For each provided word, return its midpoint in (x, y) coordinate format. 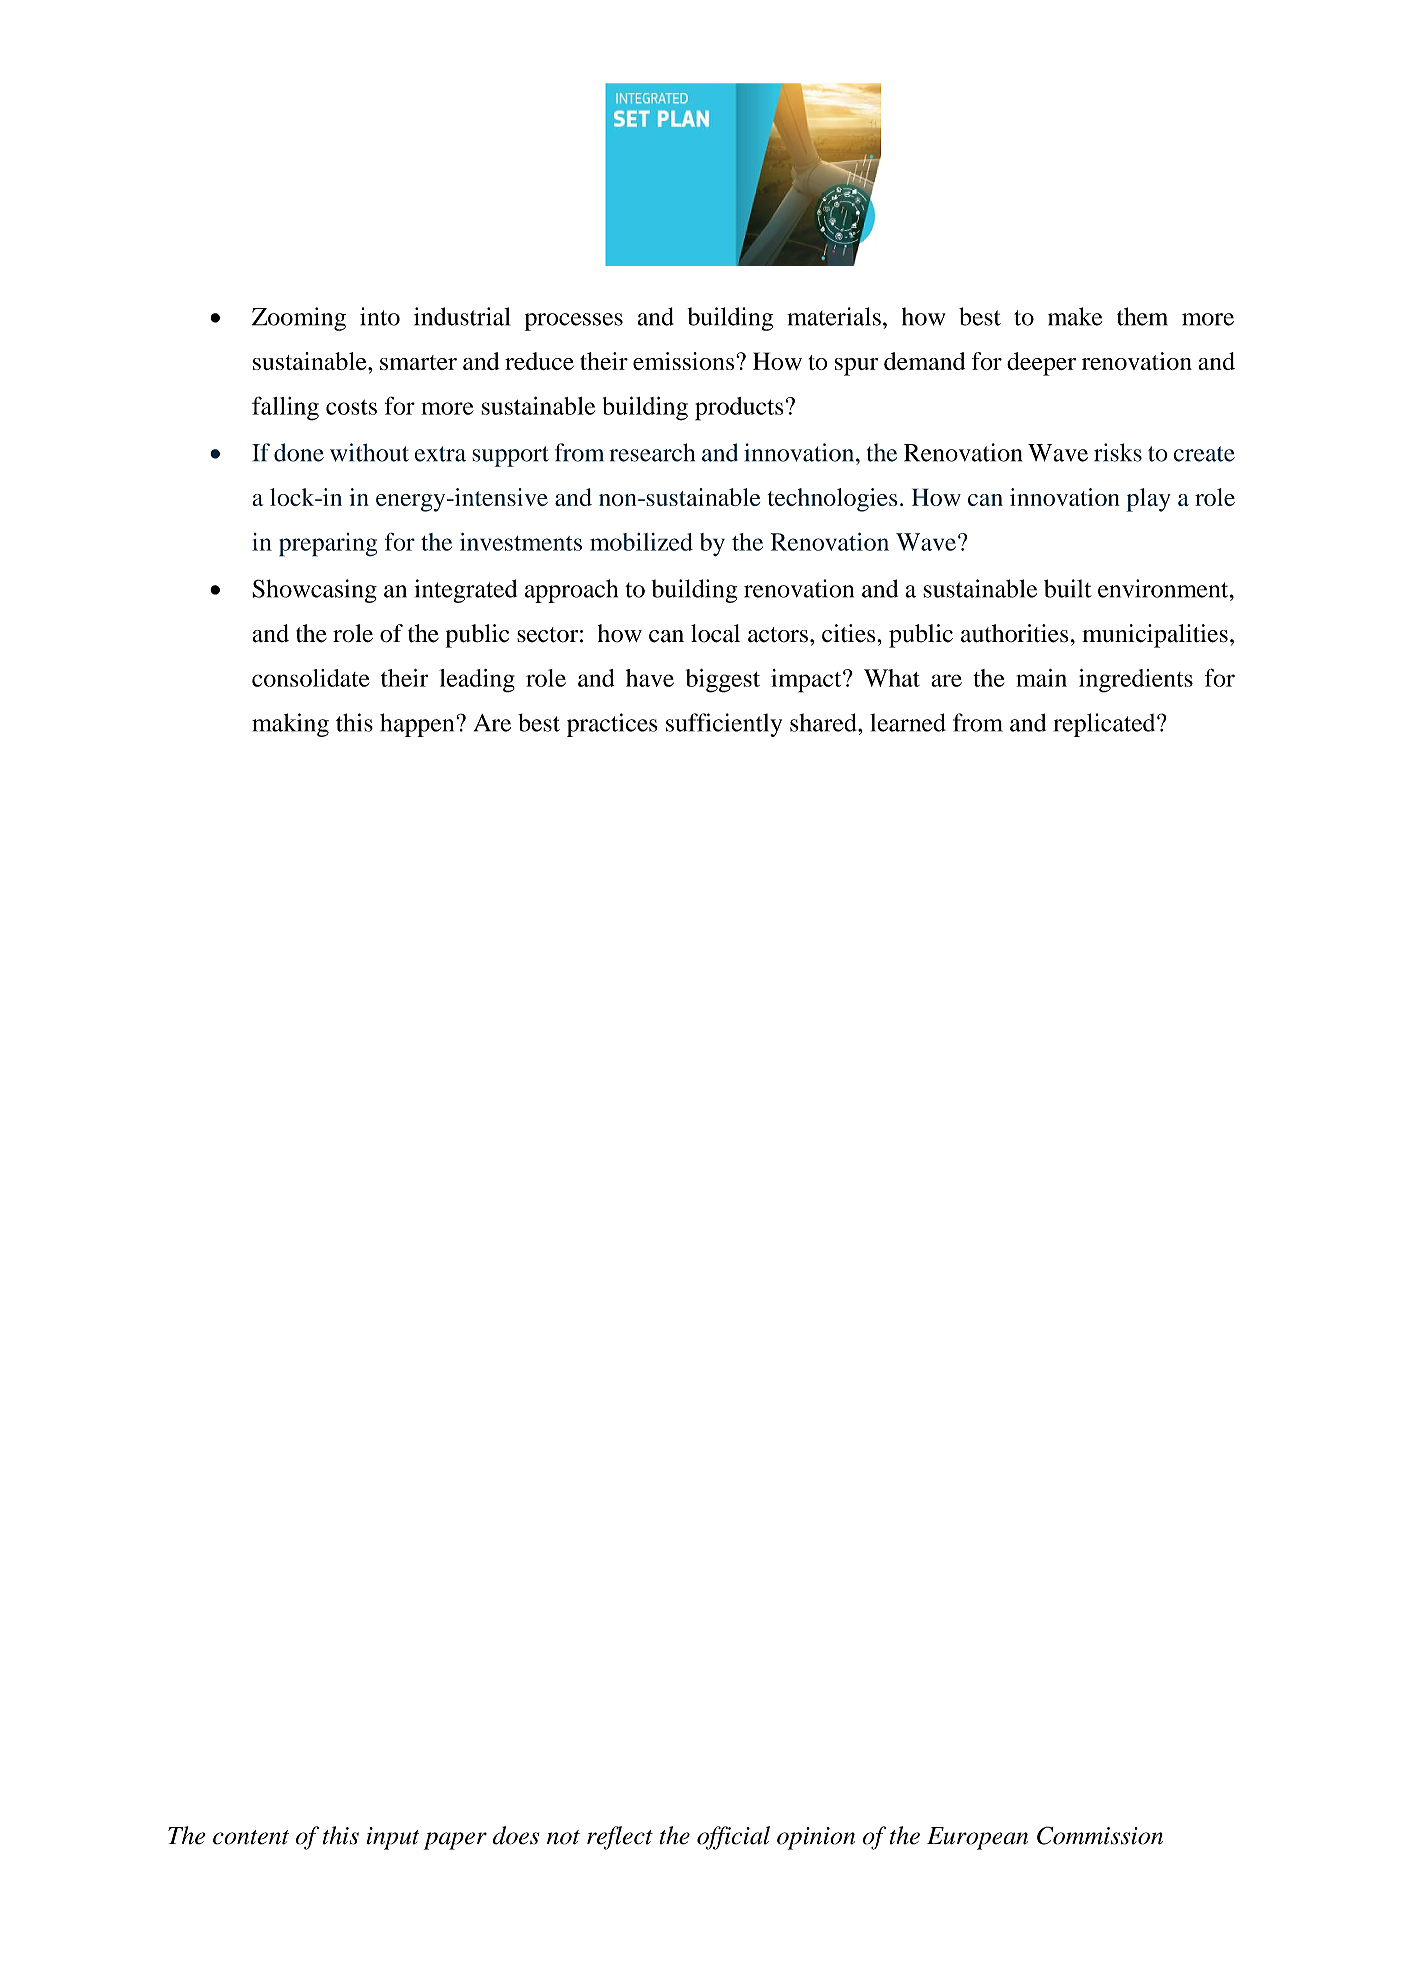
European (977, 1838)
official (733, 1838)
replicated (1106, 725)
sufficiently (724, 725)
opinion (816, 1838)
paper (455, 1841)
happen (418, 725)
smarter (418, 362)
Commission (1100, 1835)
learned (908, 722)
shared (824, 722)
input (393, 1838)
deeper (1041, 364)
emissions (685, 361)
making (290, 725)
